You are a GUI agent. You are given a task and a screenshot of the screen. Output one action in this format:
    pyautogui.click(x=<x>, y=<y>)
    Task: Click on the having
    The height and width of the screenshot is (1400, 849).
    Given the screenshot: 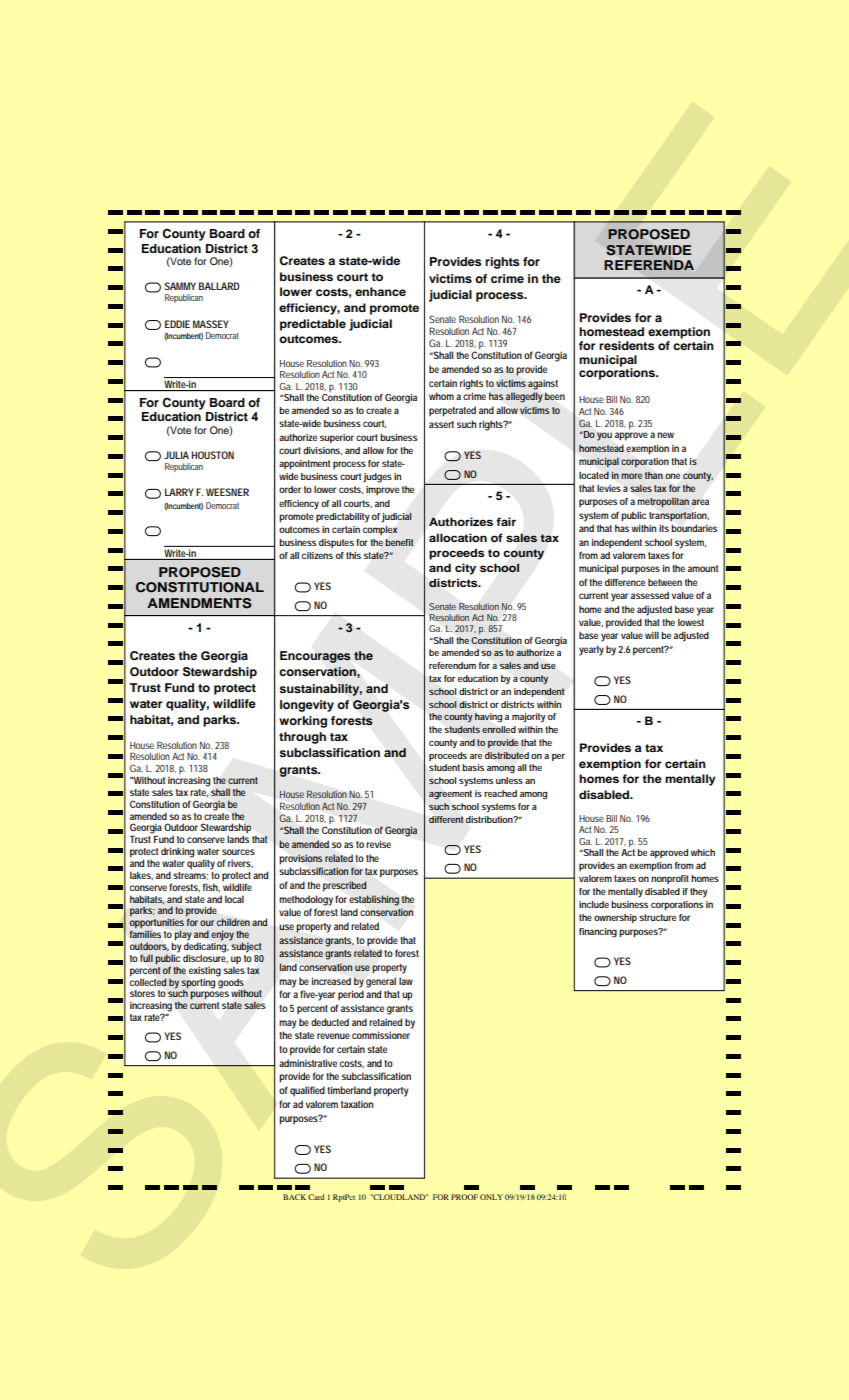 What is the action you would take?
    pyautogui.click(x=488, y=718)
